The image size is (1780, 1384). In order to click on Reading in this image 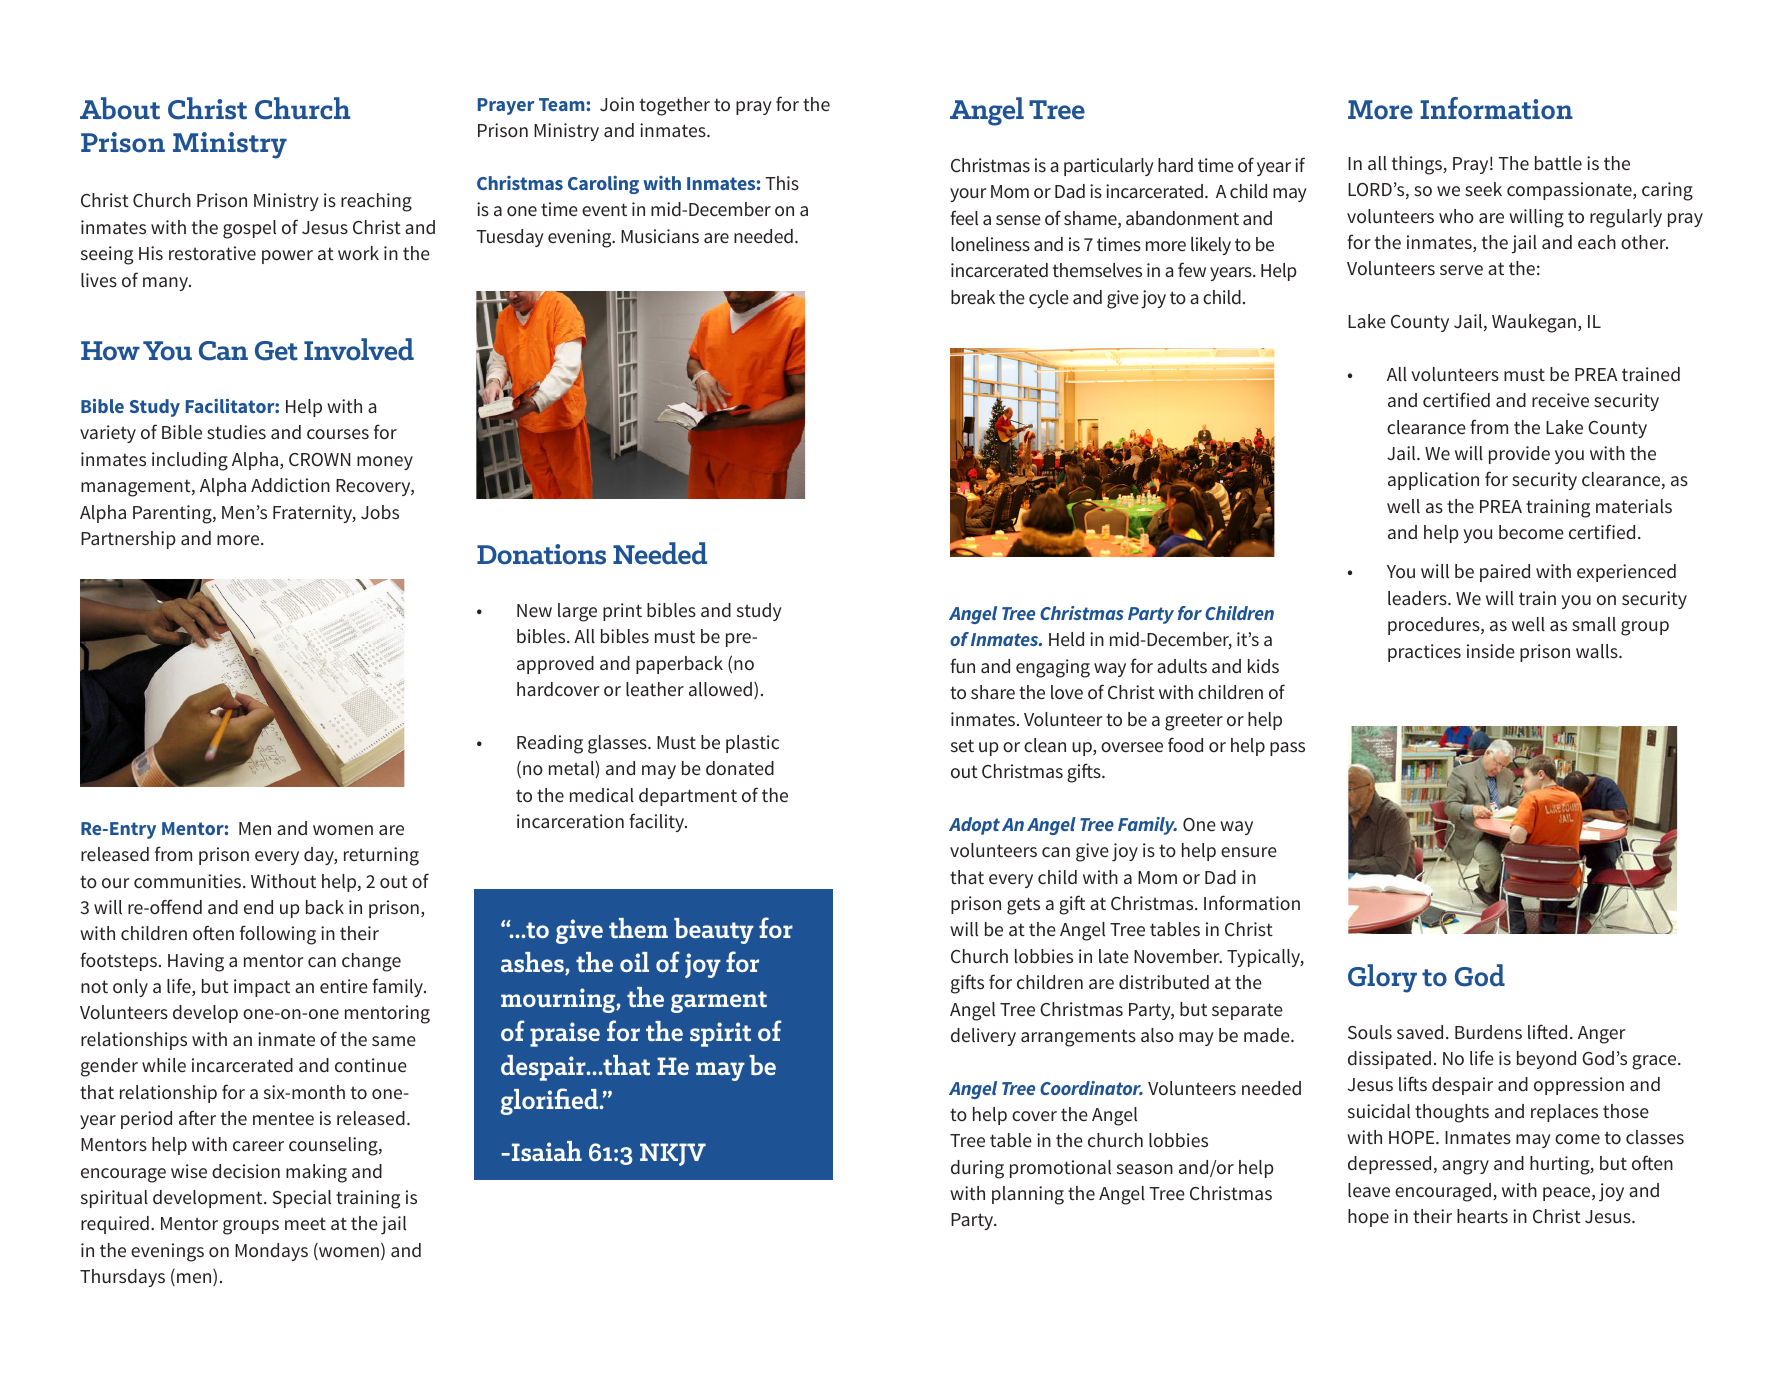, I will do `click(550, 744)`.
